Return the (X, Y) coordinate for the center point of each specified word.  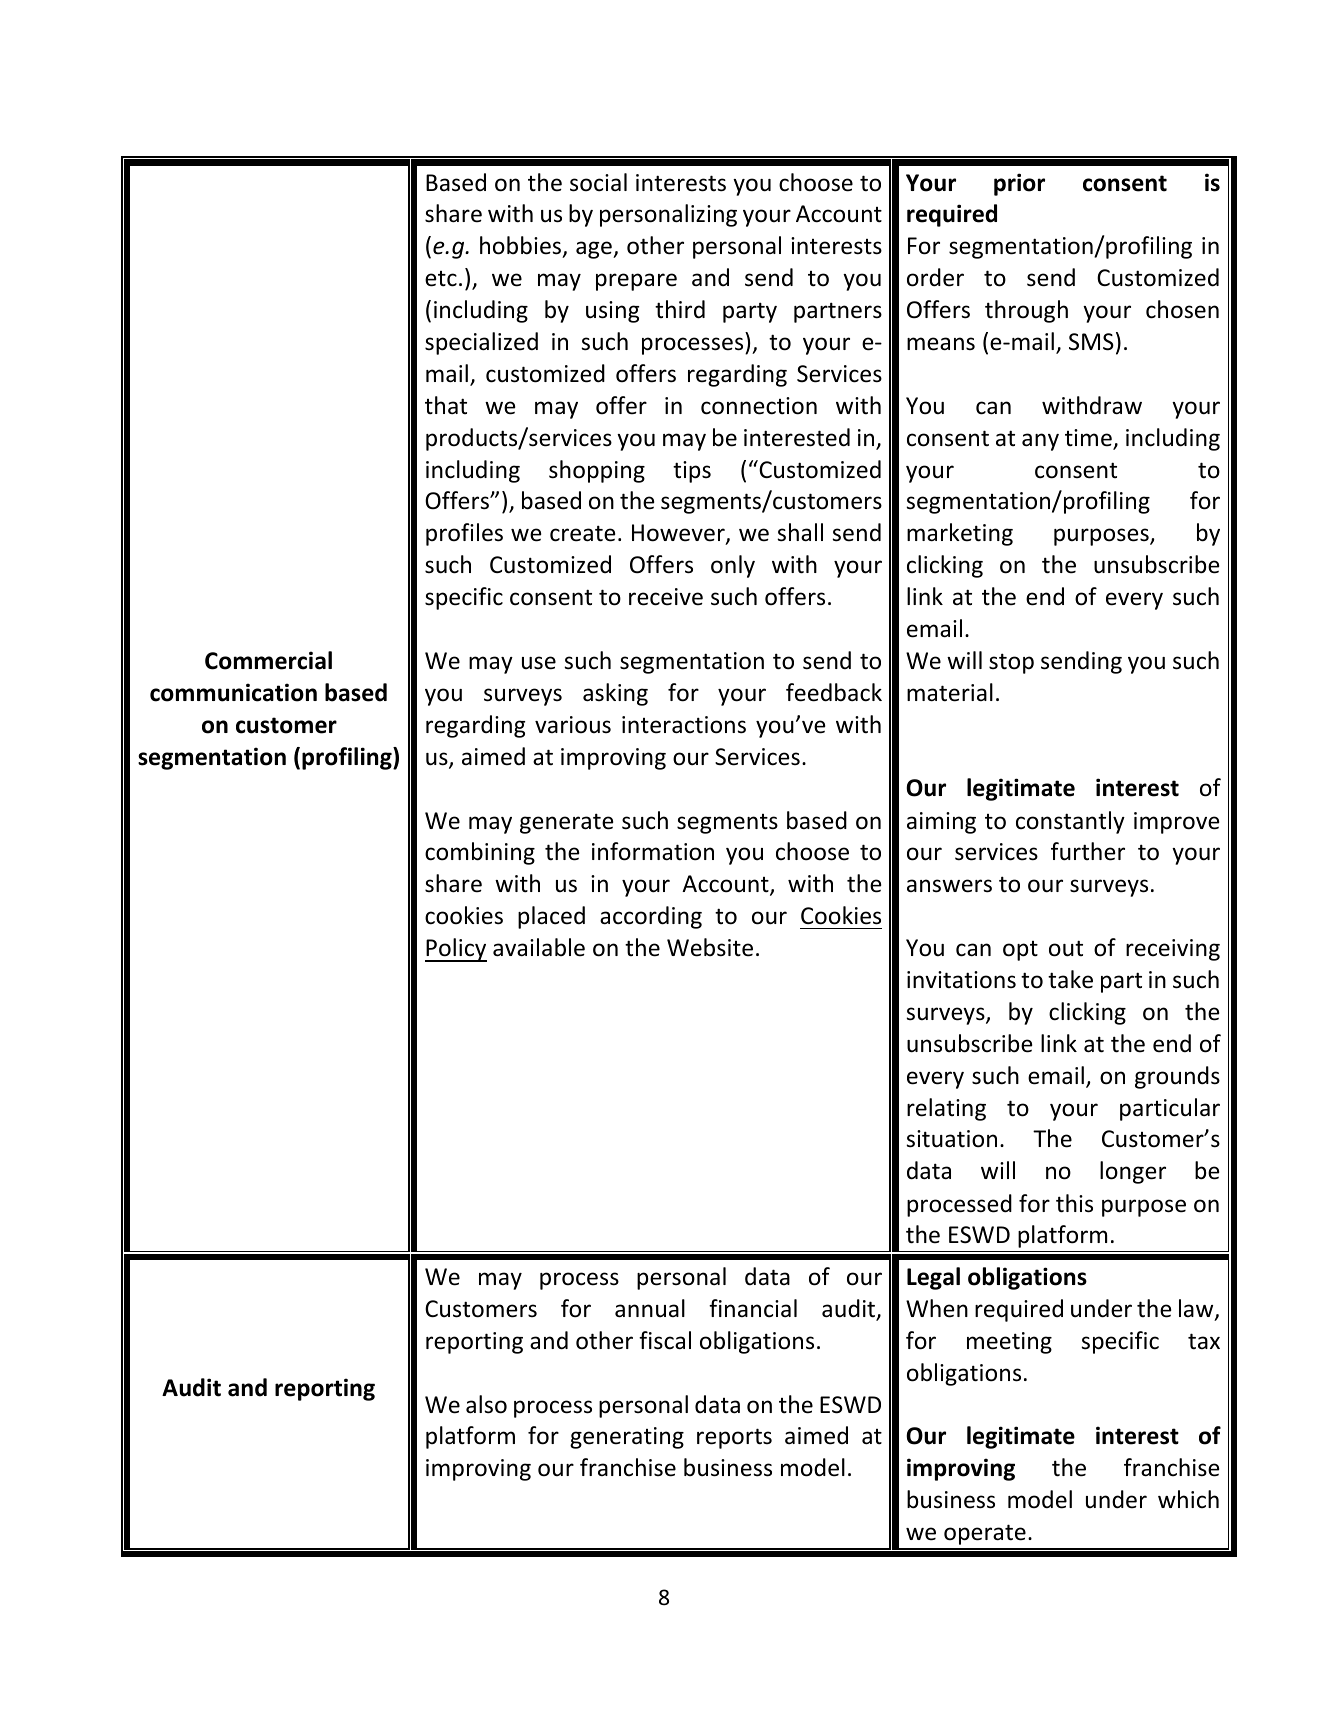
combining (480, 853)
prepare (636, 282)
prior (1019, 184)
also (486, 1404)
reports (734, 1438)
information (653, 851)
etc (441, 279)
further (1088, 851)
